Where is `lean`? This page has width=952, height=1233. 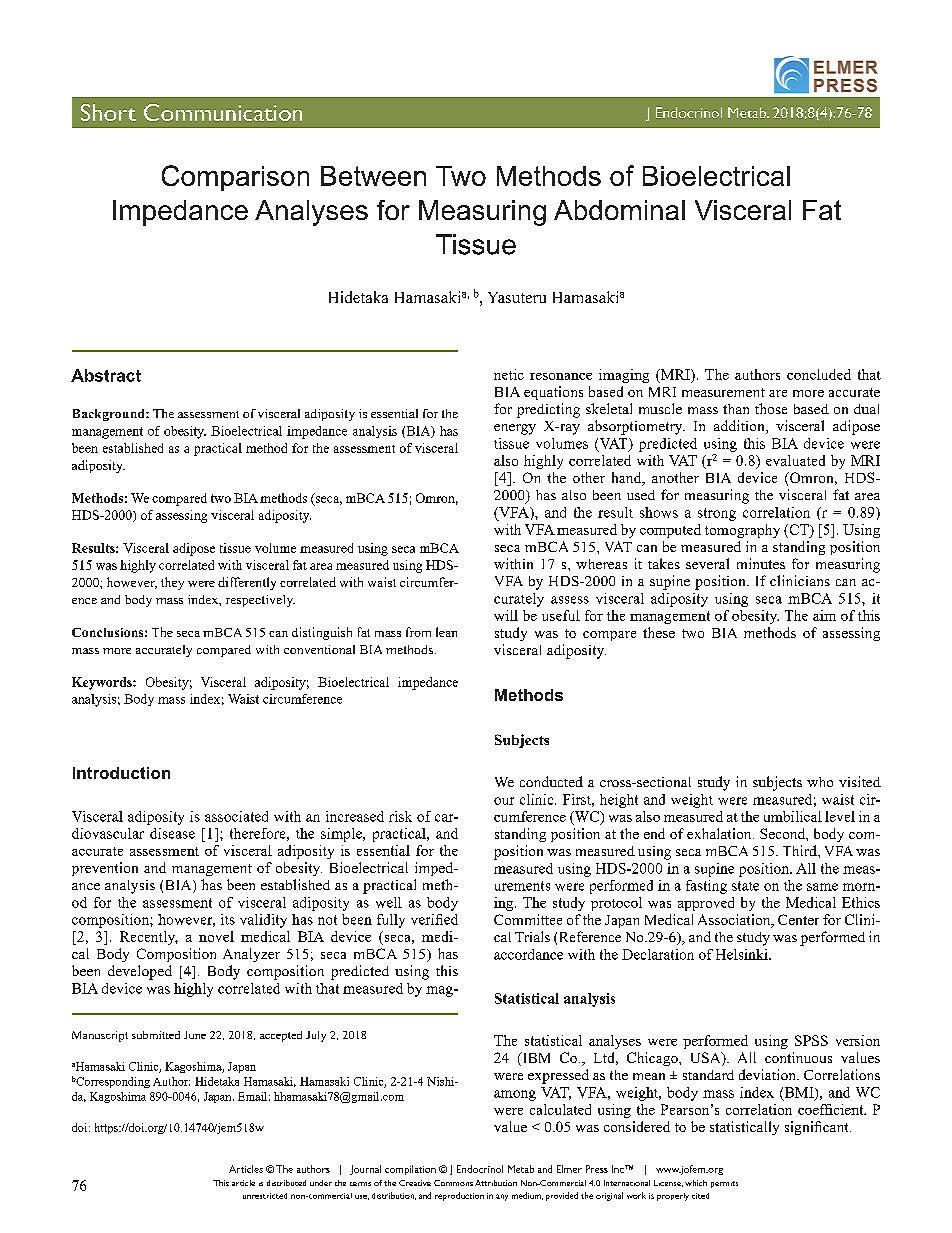
lean is located at coordinates (446, 632).
